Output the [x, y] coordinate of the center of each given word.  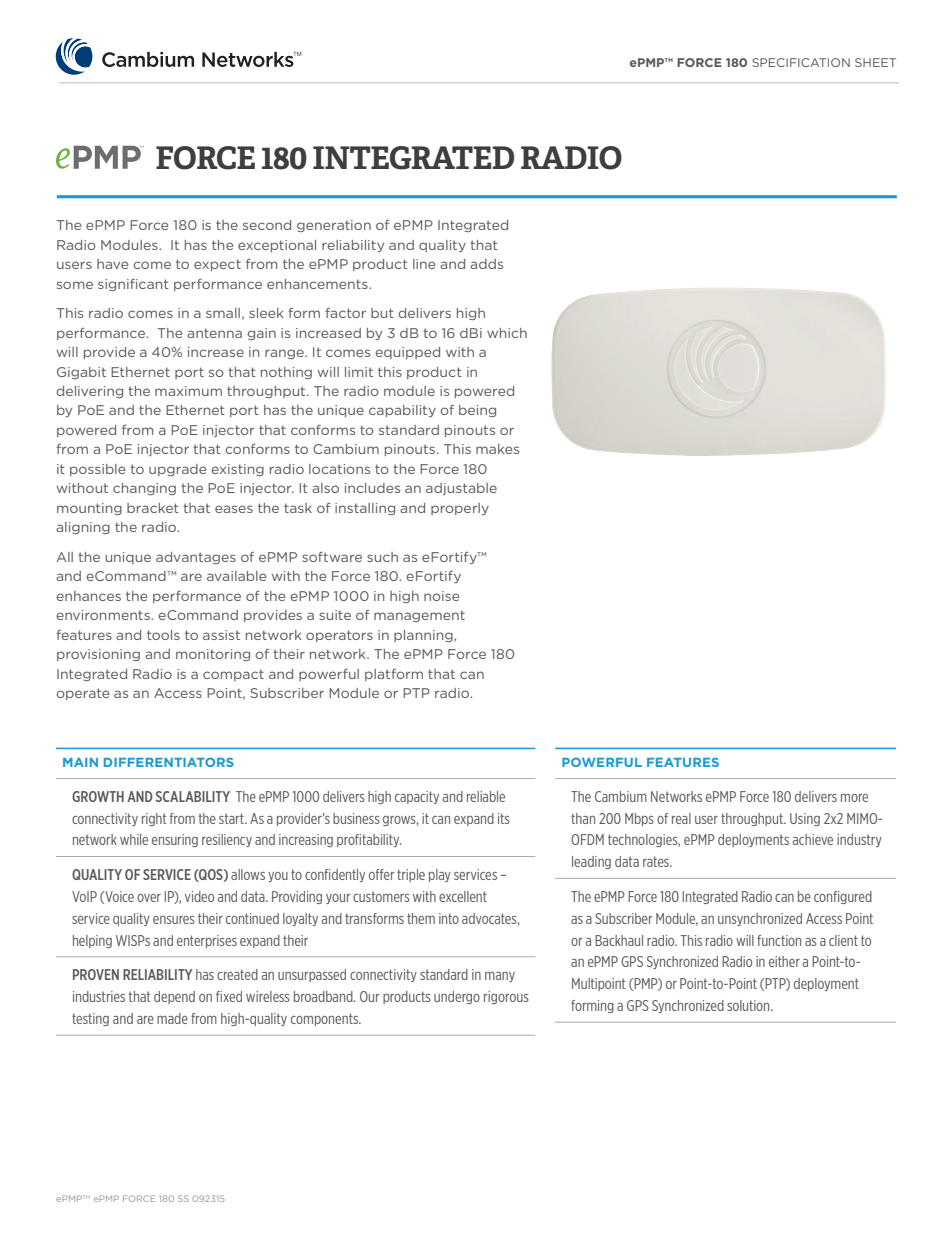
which [507, 333]
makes [497, 449]
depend [174, 997]
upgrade [177, 470]
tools [163, 635]
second [267, 225]
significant [133, 285]
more [854, 798]
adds [486, 264]
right [154, 819]
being [477, 411]
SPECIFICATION [801, 62]
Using [805, 819]
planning [424, 636]
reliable [486, 796]
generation [334, 226]
